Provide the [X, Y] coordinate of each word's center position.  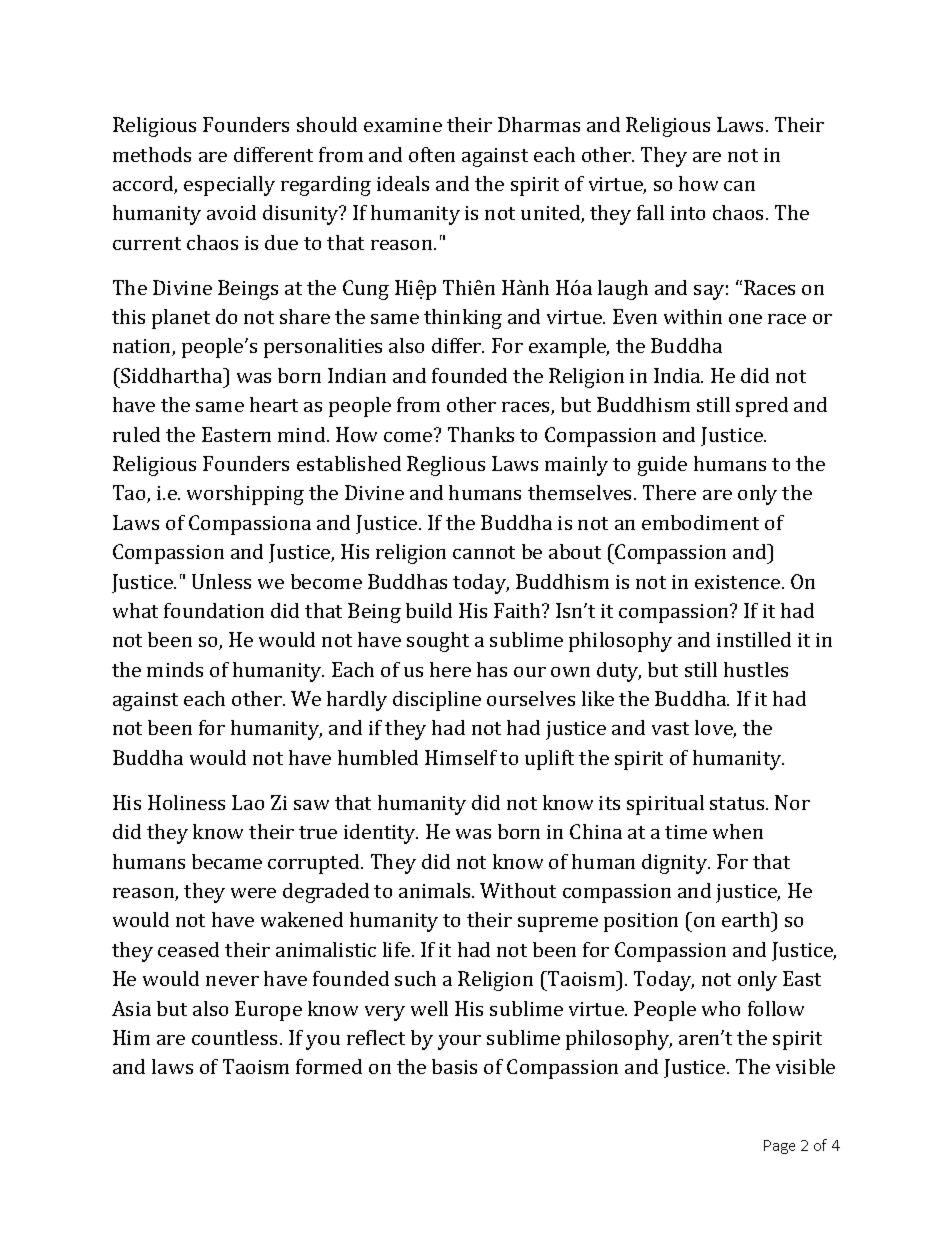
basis [454, 1066]
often [432, 154]
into [688, 213]
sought [438, 642]
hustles [756, 669]
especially [229, 186]
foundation [214, 610]
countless [236, 1037]
